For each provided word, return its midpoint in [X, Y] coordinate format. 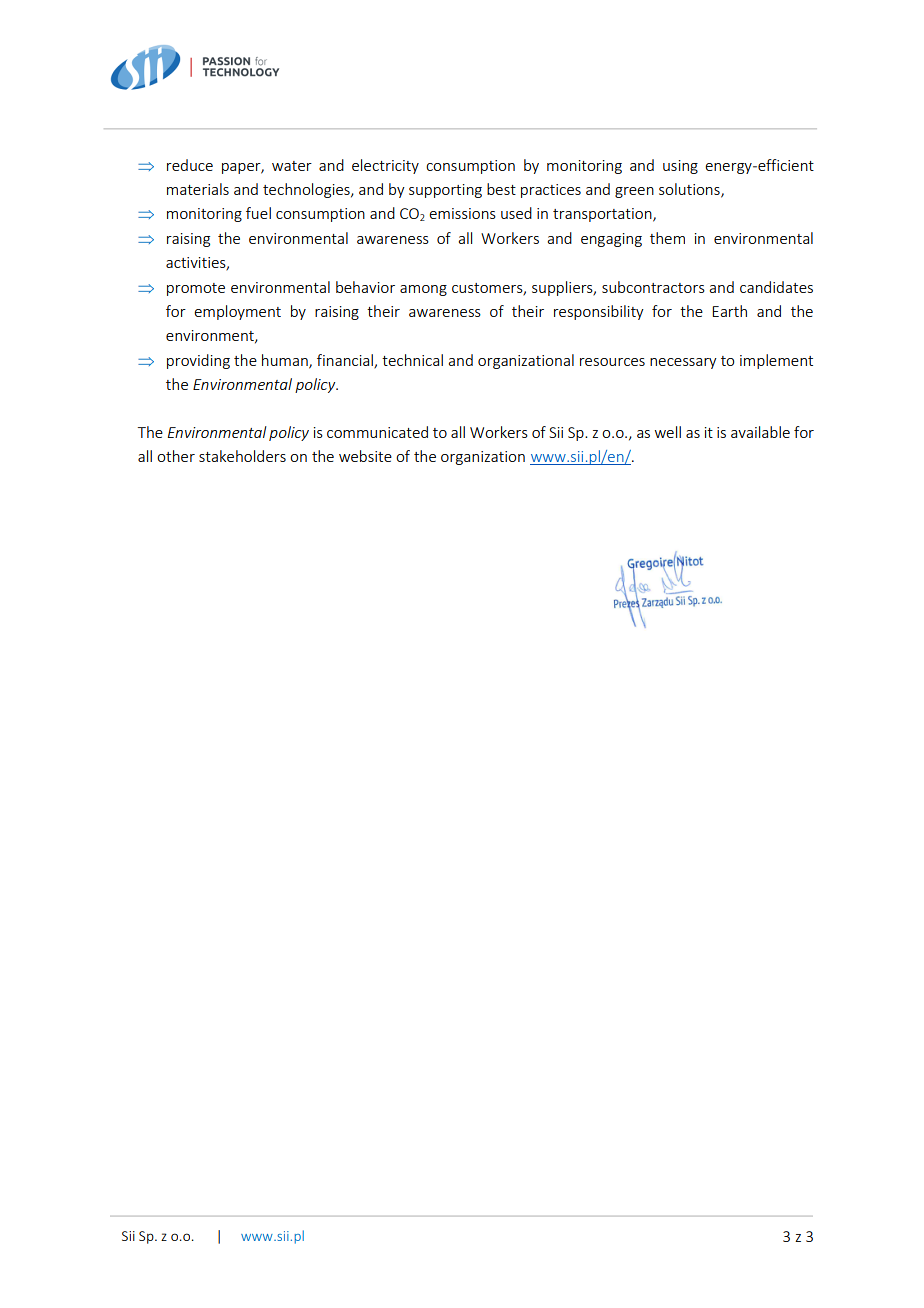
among [423, 290]
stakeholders [242, 456]
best [501, 189]
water [292, 166]
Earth [729, 311]
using [680, 167]
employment [237, 312]
